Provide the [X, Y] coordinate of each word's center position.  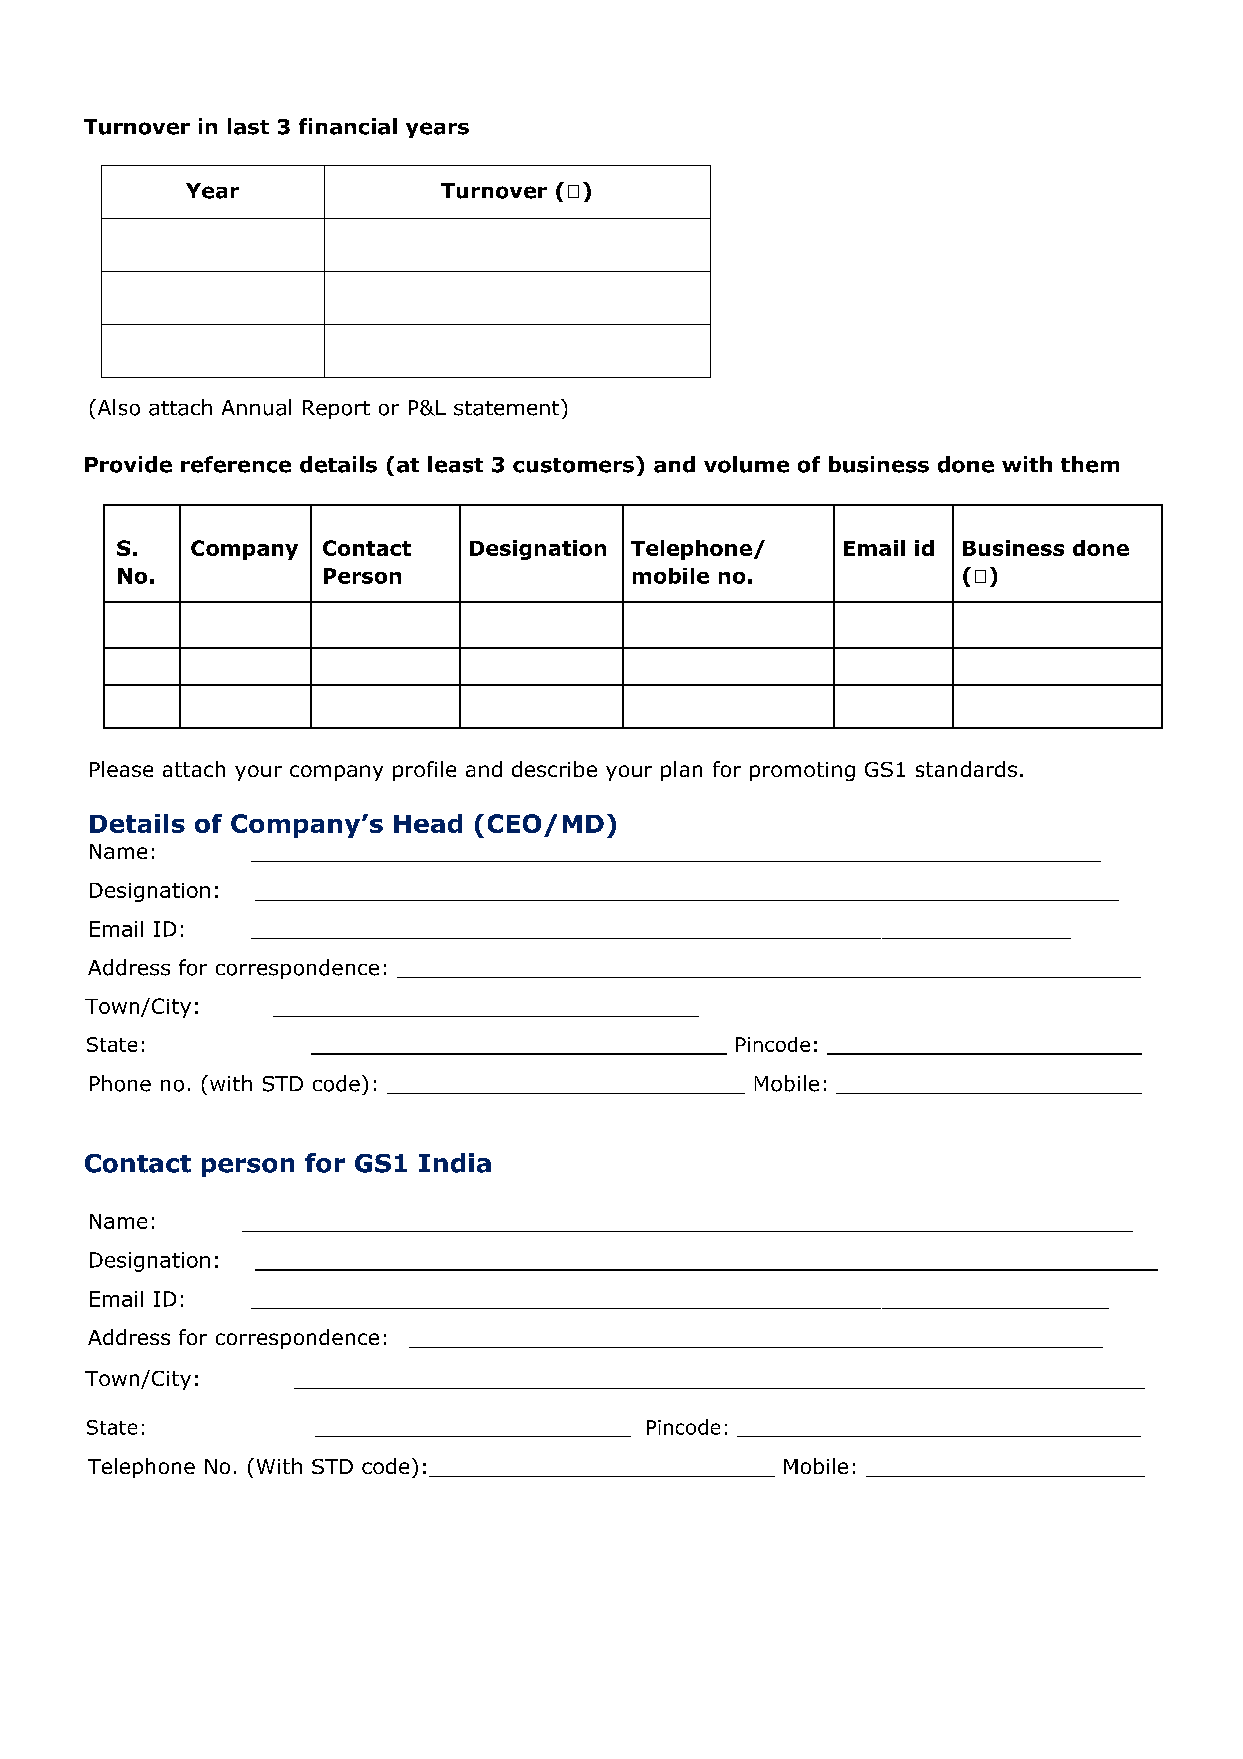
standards [966, 769]
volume [746, 464]
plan [681, 771]
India [455, 1163]
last [248, 126]
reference [236, 464]
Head [428, 823]
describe [554, 769]
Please [121, 769]
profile [424, 771]
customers [573, 465]
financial [348, 126]
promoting [802, 771]
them [1090, 464]
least [455, 464]
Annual [256, 407]
